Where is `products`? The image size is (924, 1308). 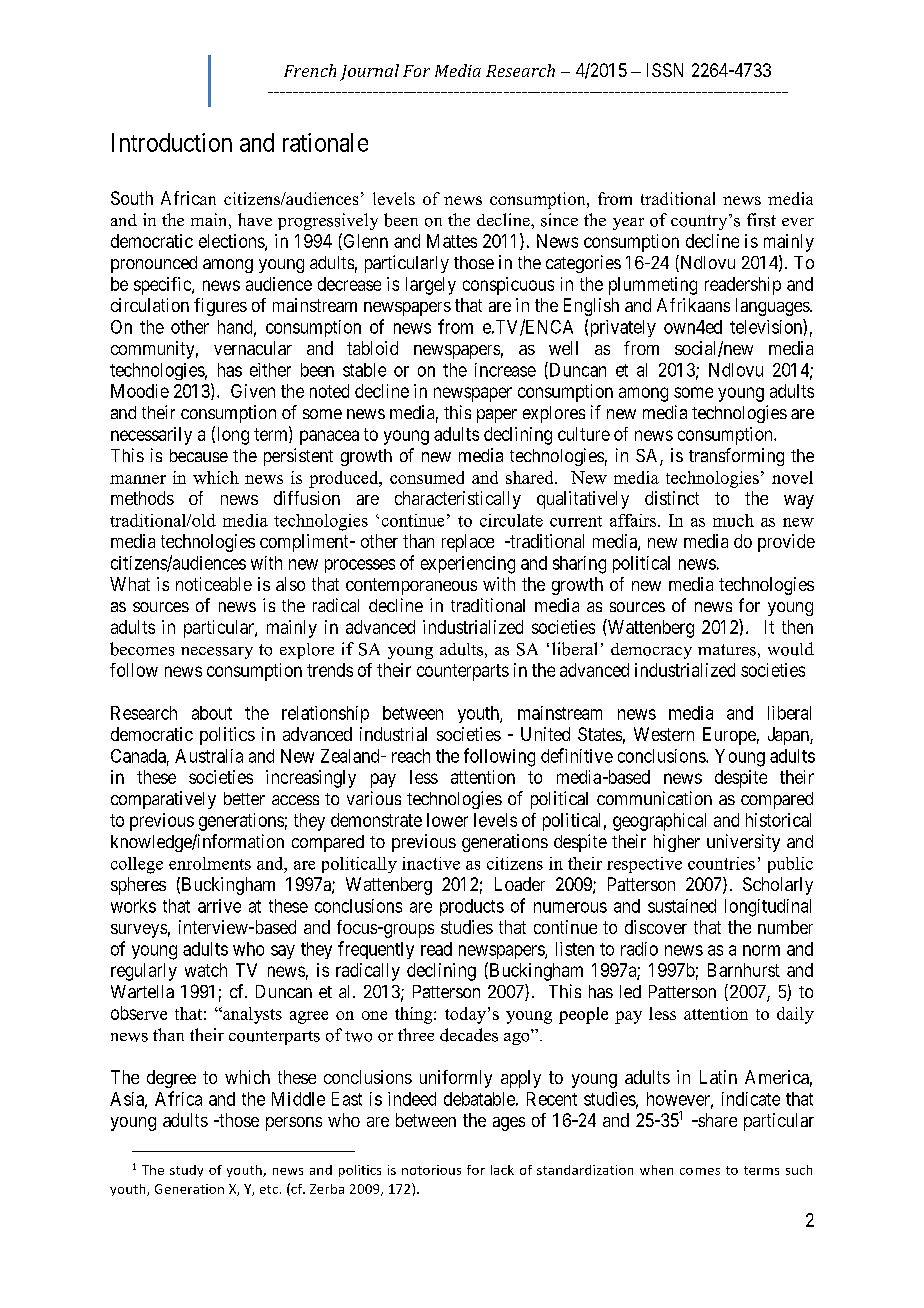
products is located at coordinates (472, 907).
